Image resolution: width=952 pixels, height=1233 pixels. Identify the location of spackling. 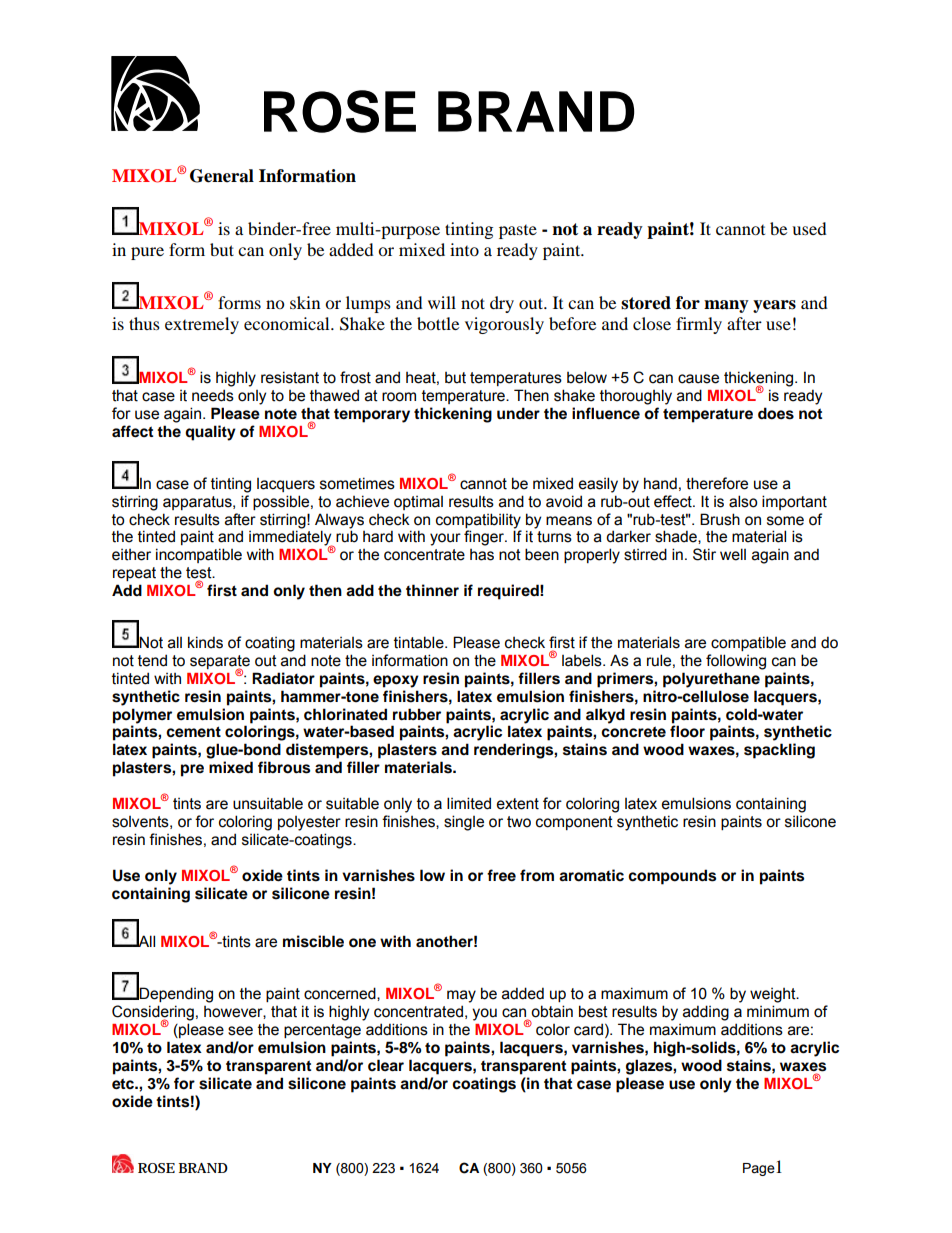
(779, 751).
